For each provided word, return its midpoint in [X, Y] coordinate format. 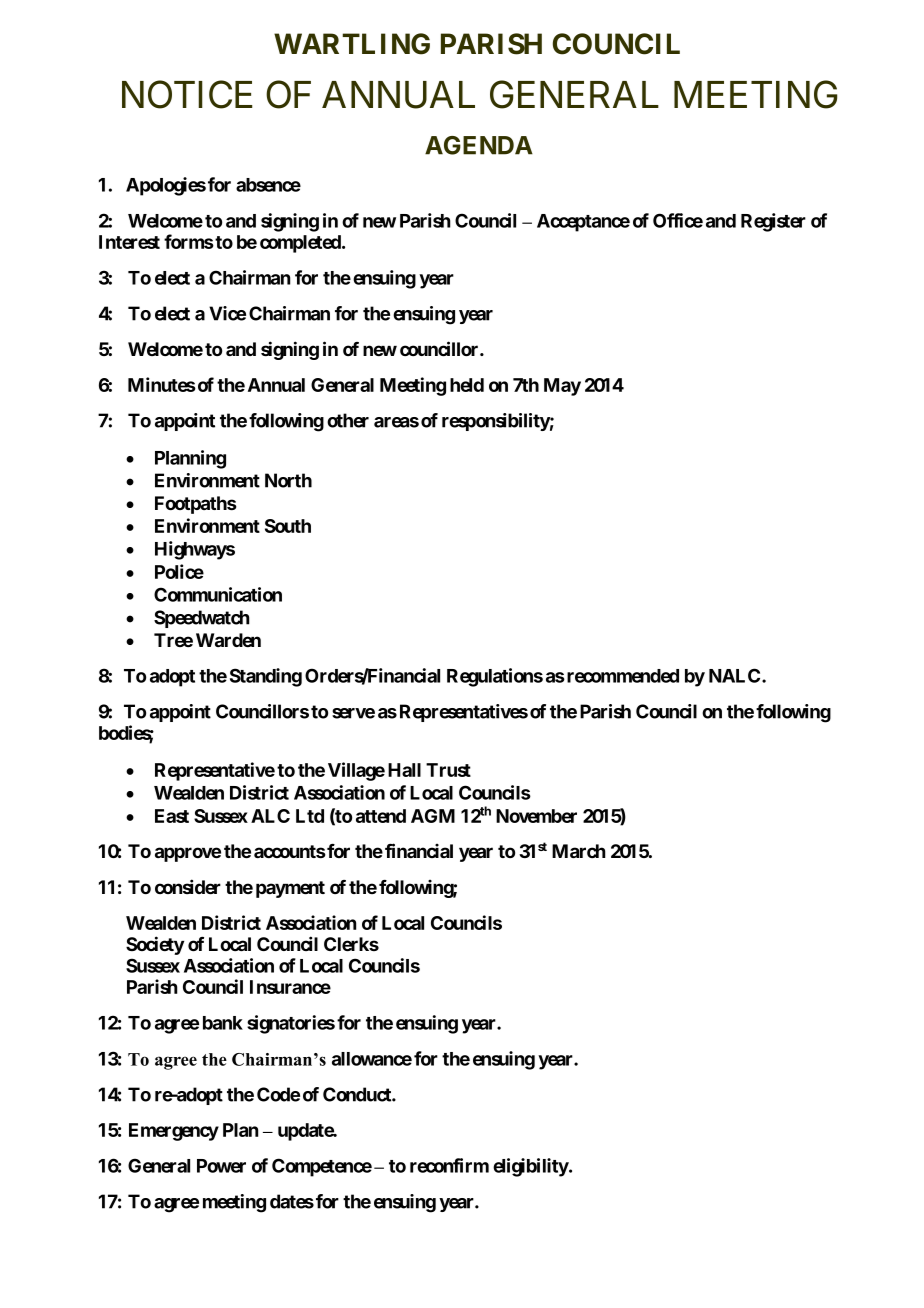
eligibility [531, 1167]
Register [773, 222]
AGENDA [479, 145]
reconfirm [449, 1165]
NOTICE [187, 94]
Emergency [174, 1132]
